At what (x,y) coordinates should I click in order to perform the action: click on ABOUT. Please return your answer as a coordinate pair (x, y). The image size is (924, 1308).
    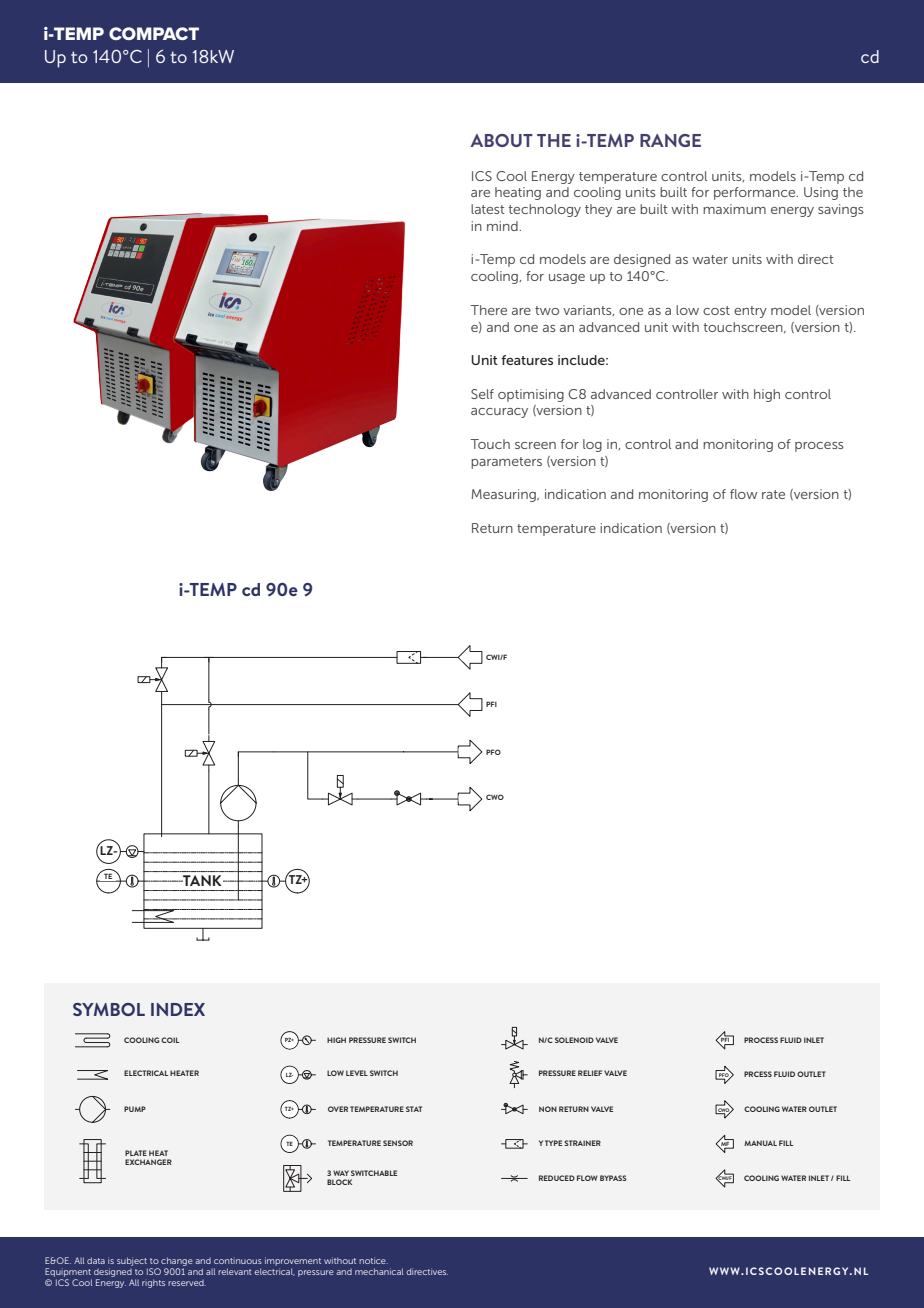
    Looking at the image, I should click on (501, 140).
